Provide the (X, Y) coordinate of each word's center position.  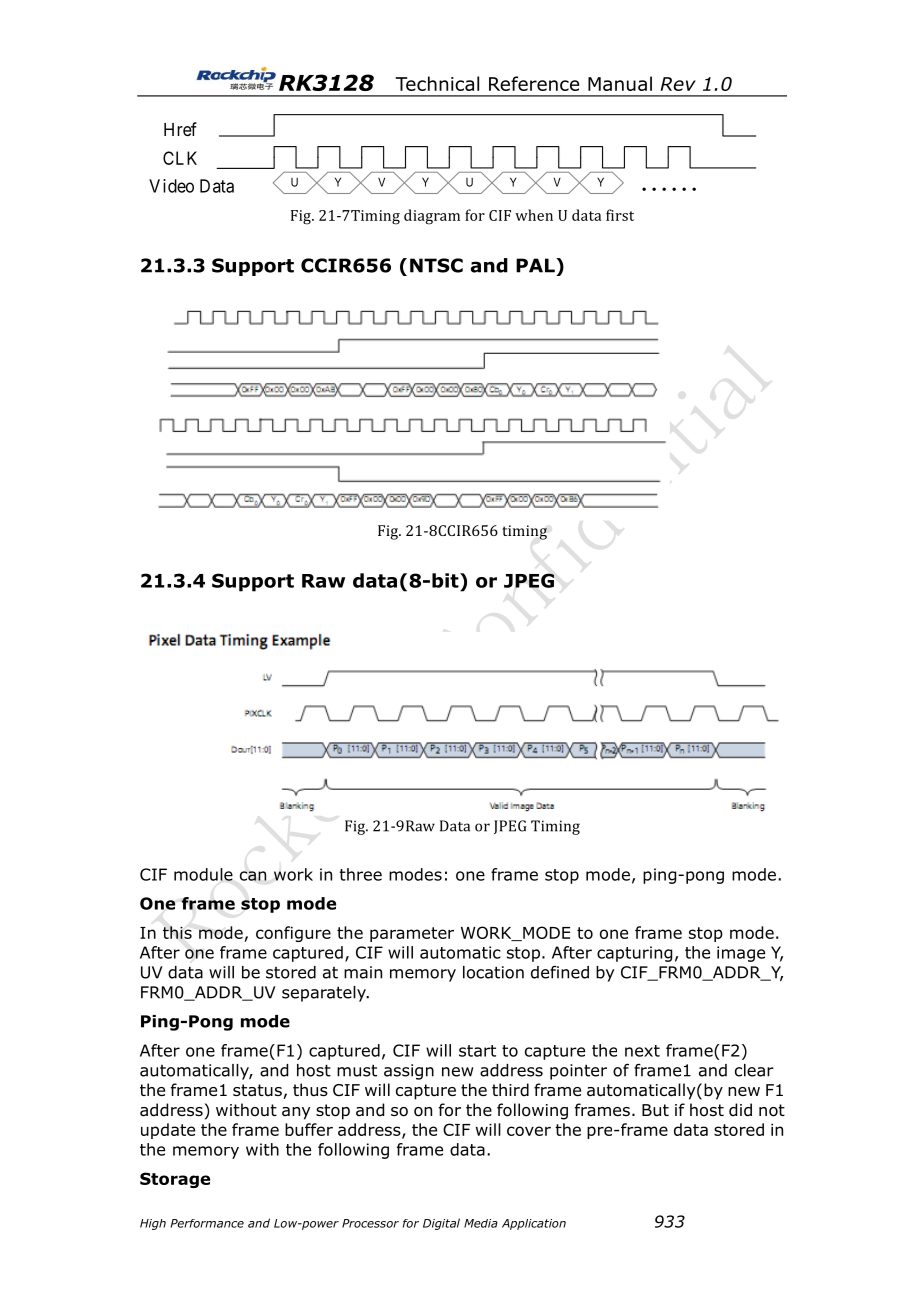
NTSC (436, 265)
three (360, 874)
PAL (536, 265)
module (203, 874)
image (741, 954)
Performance (207, 1223)
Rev (678, 84)
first (620, 215)
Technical (437, 83)
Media (481, 1223)
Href (180, 129)
